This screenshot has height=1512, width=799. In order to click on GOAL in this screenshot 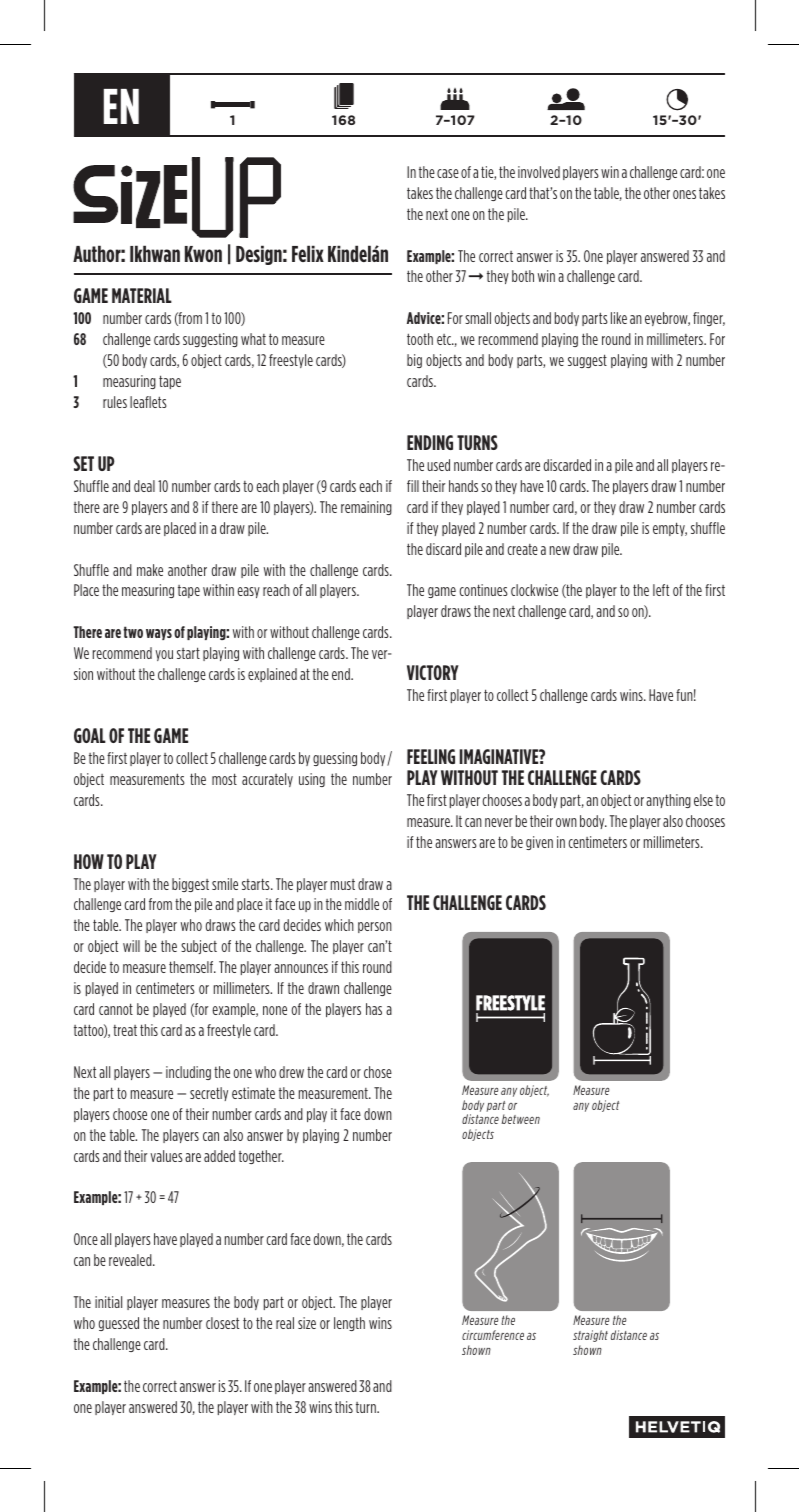, I will do `click(90, 735)`.
